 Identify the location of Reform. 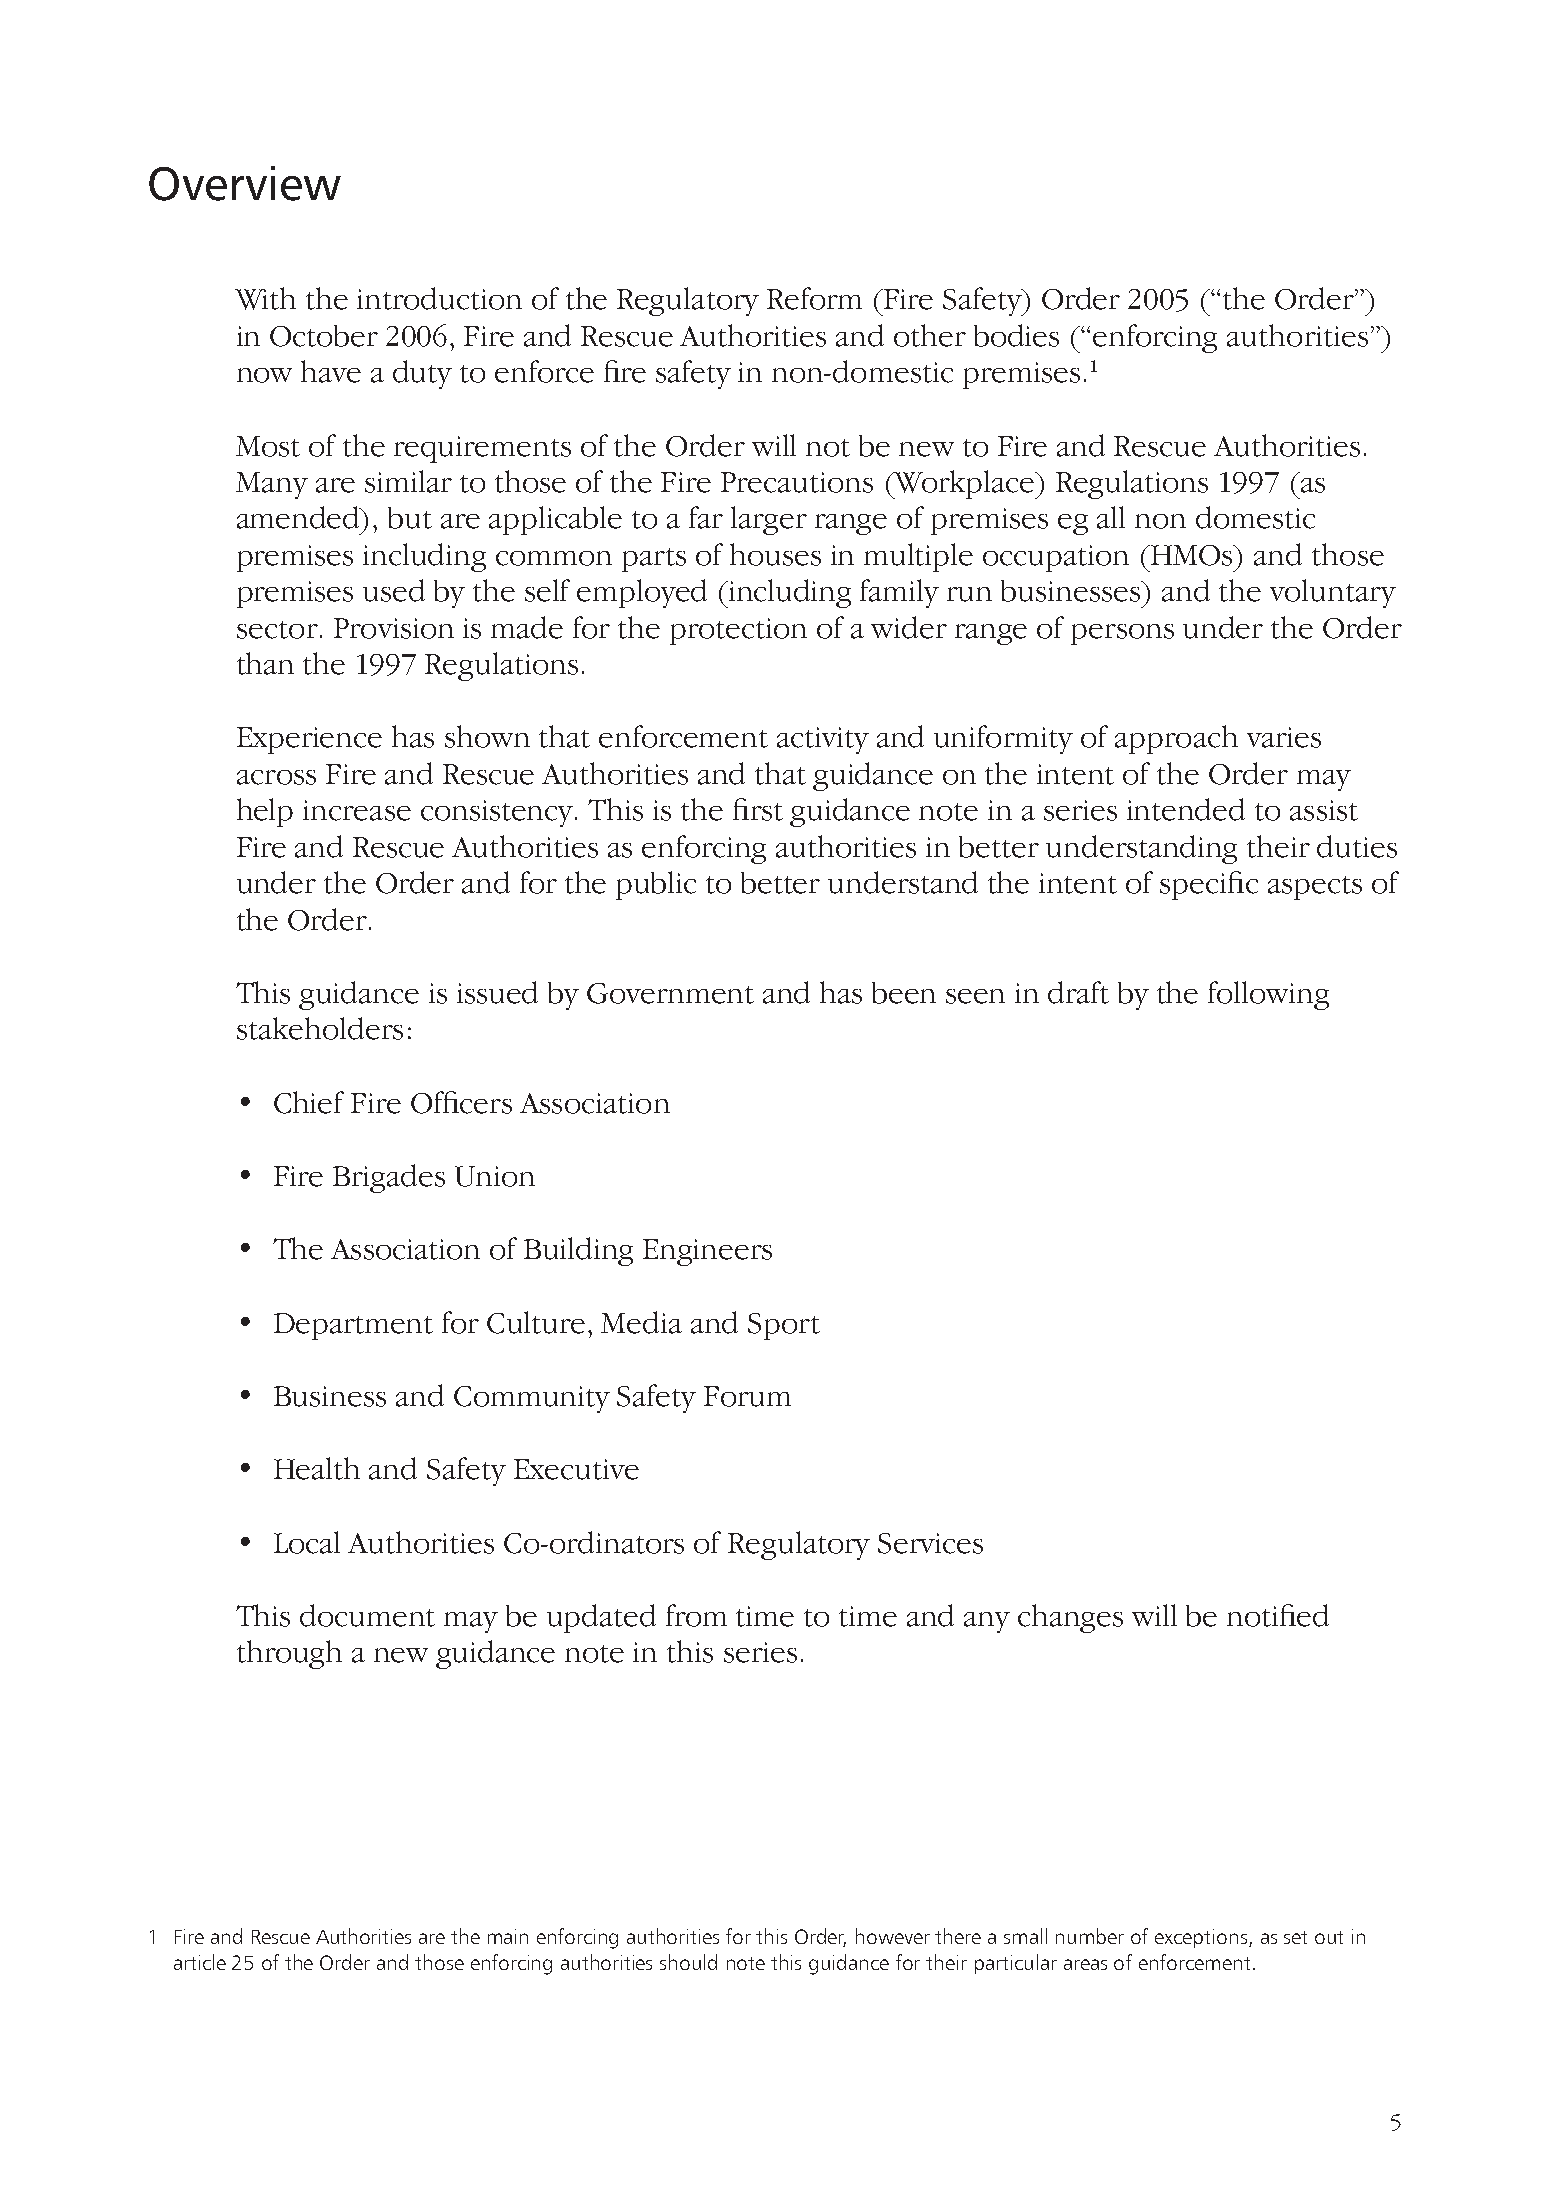
(814, 298).
